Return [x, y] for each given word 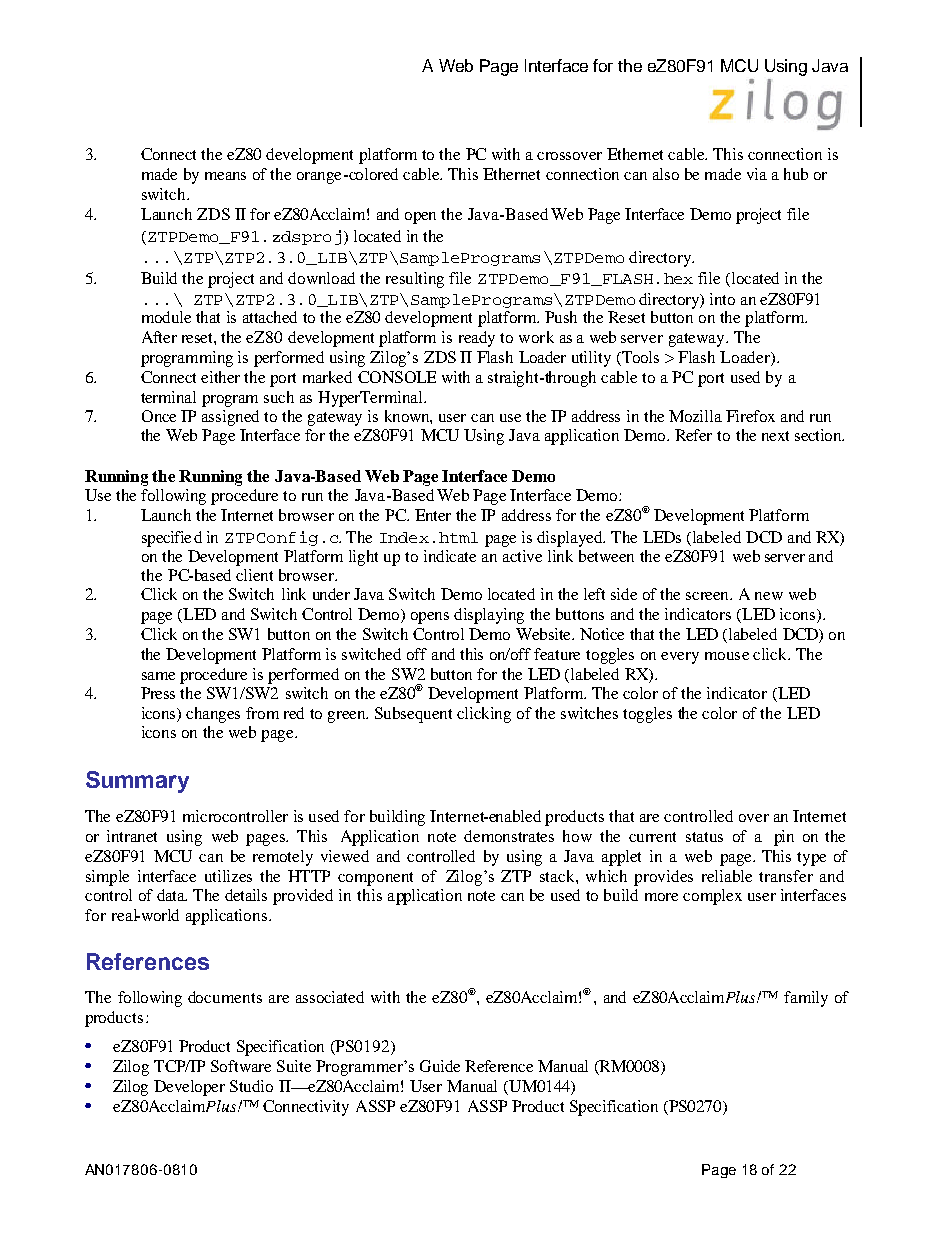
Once [159, 416]
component [375, 879]
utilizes [228, 876]
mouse [727, 656]
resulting [415, 280]
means [225, 176]
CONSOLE [397, 377]
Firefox [750, 416]
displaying [489, 616]
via [757, 174]
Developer [189, 1088]
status [704, 837]
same [158, 676]
